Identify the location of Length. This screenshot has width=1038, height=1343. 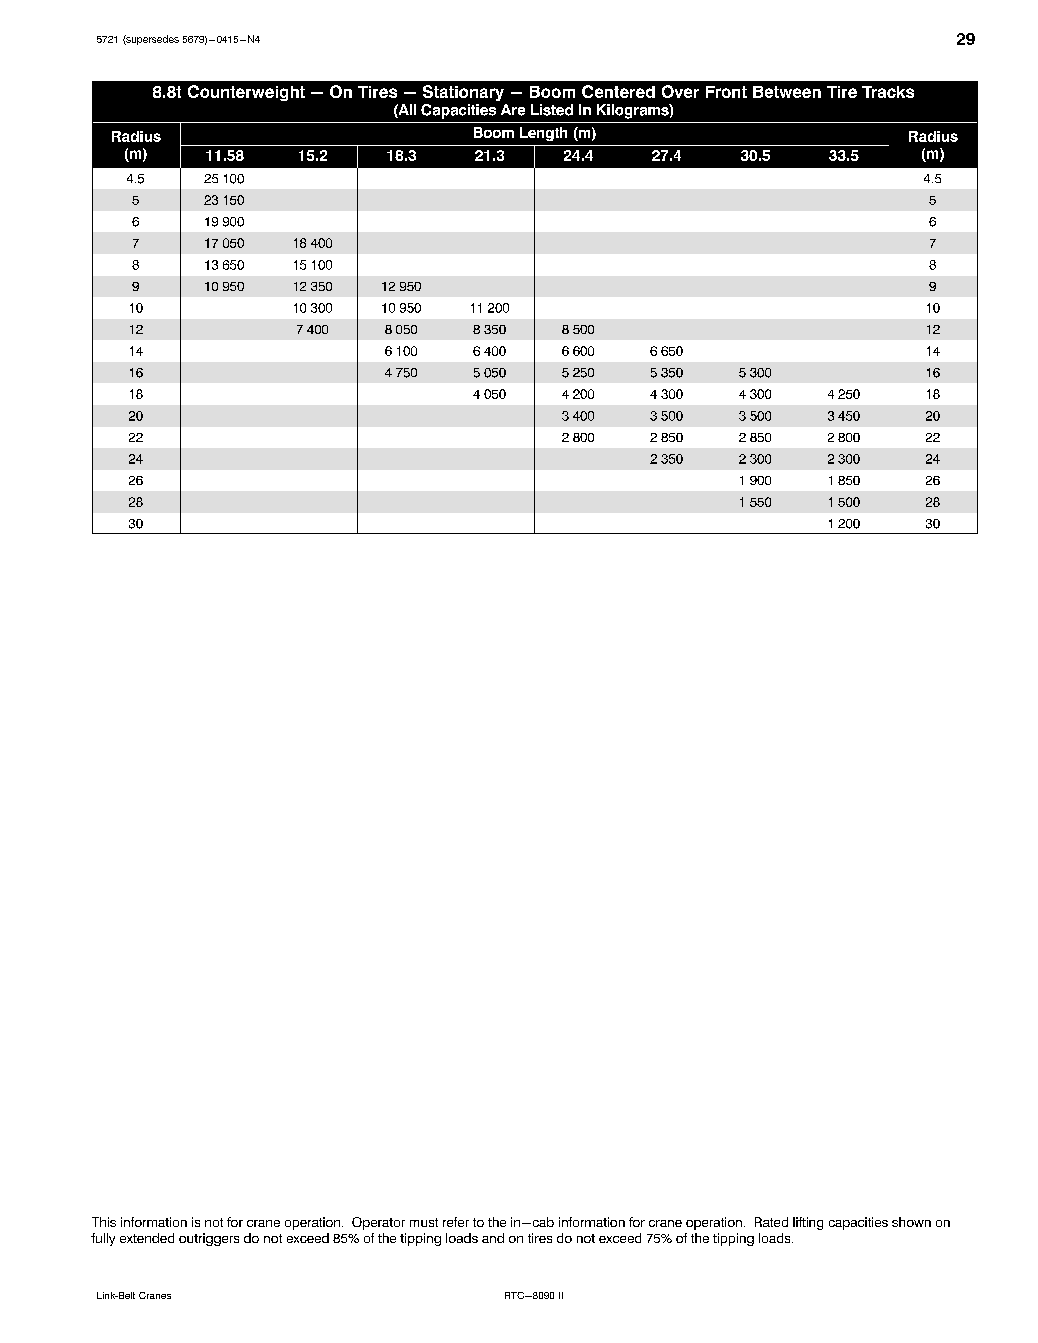
(543, 134).
